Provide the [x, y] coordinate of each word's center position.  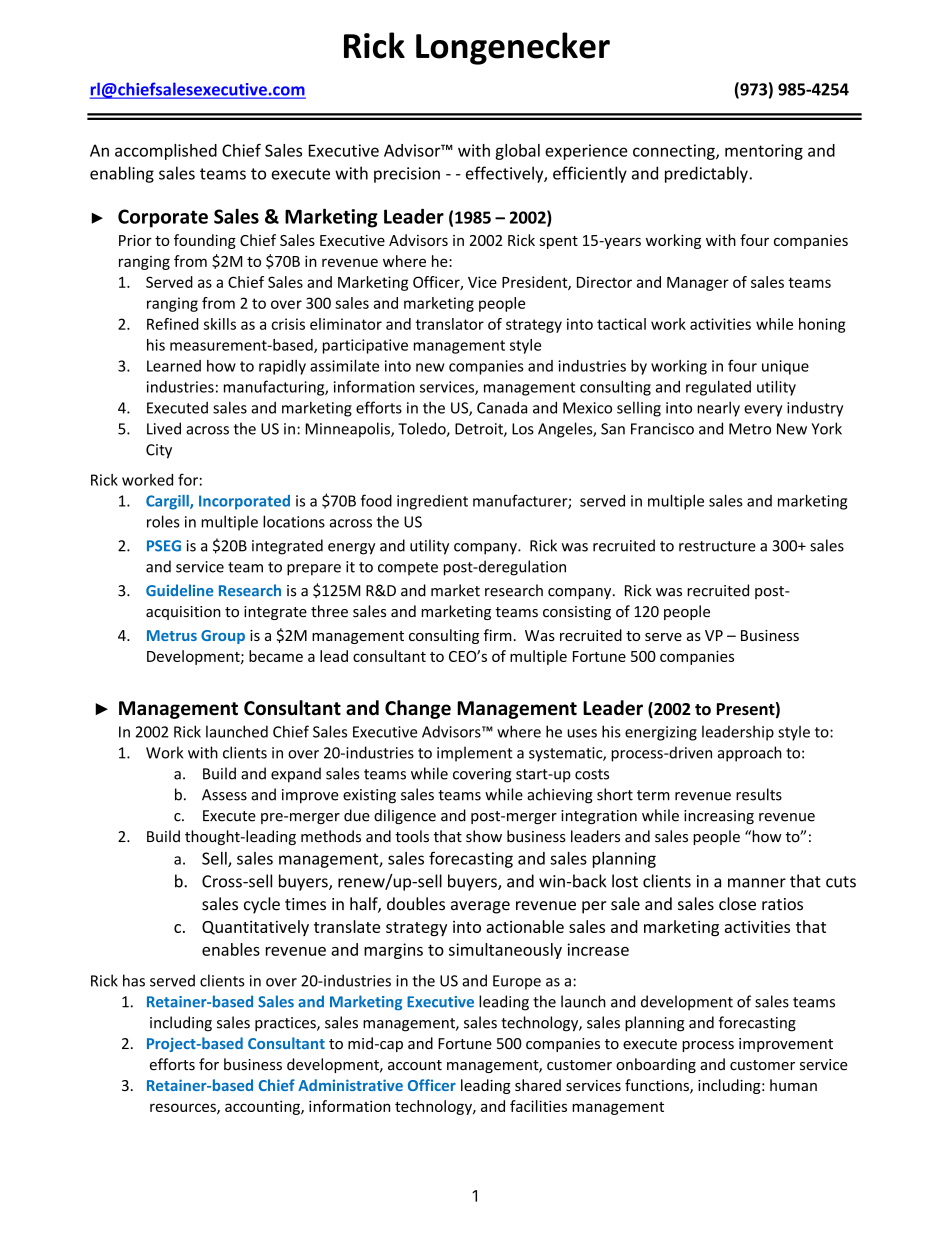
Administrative [350, 1085]
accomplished [166, 152]
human [793, 1085]
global [517, 152]
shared [538, 1085]
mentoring [764, 152]
